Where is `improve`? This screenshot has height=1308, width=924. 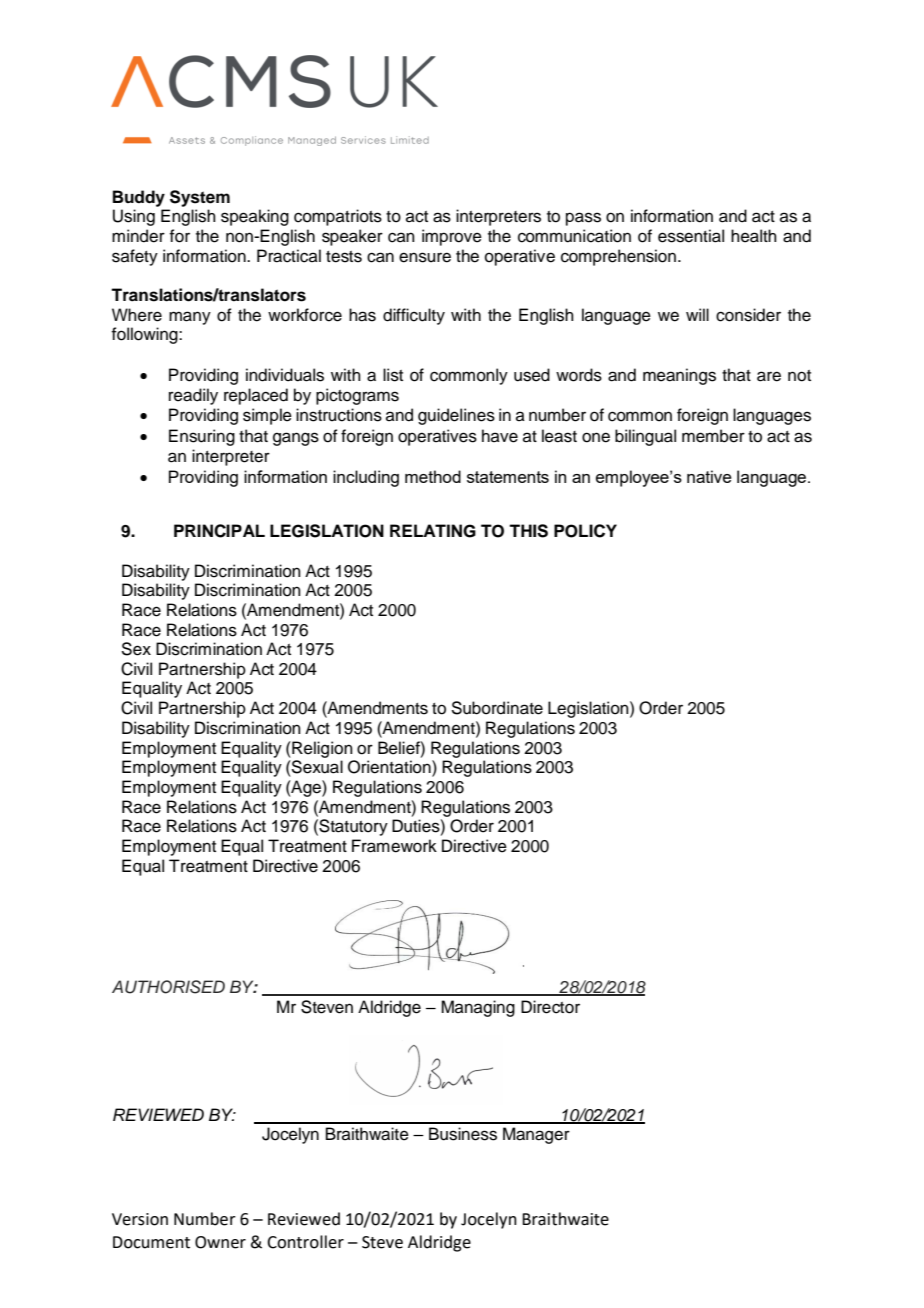
improve is located at coordinates (452, 237).
